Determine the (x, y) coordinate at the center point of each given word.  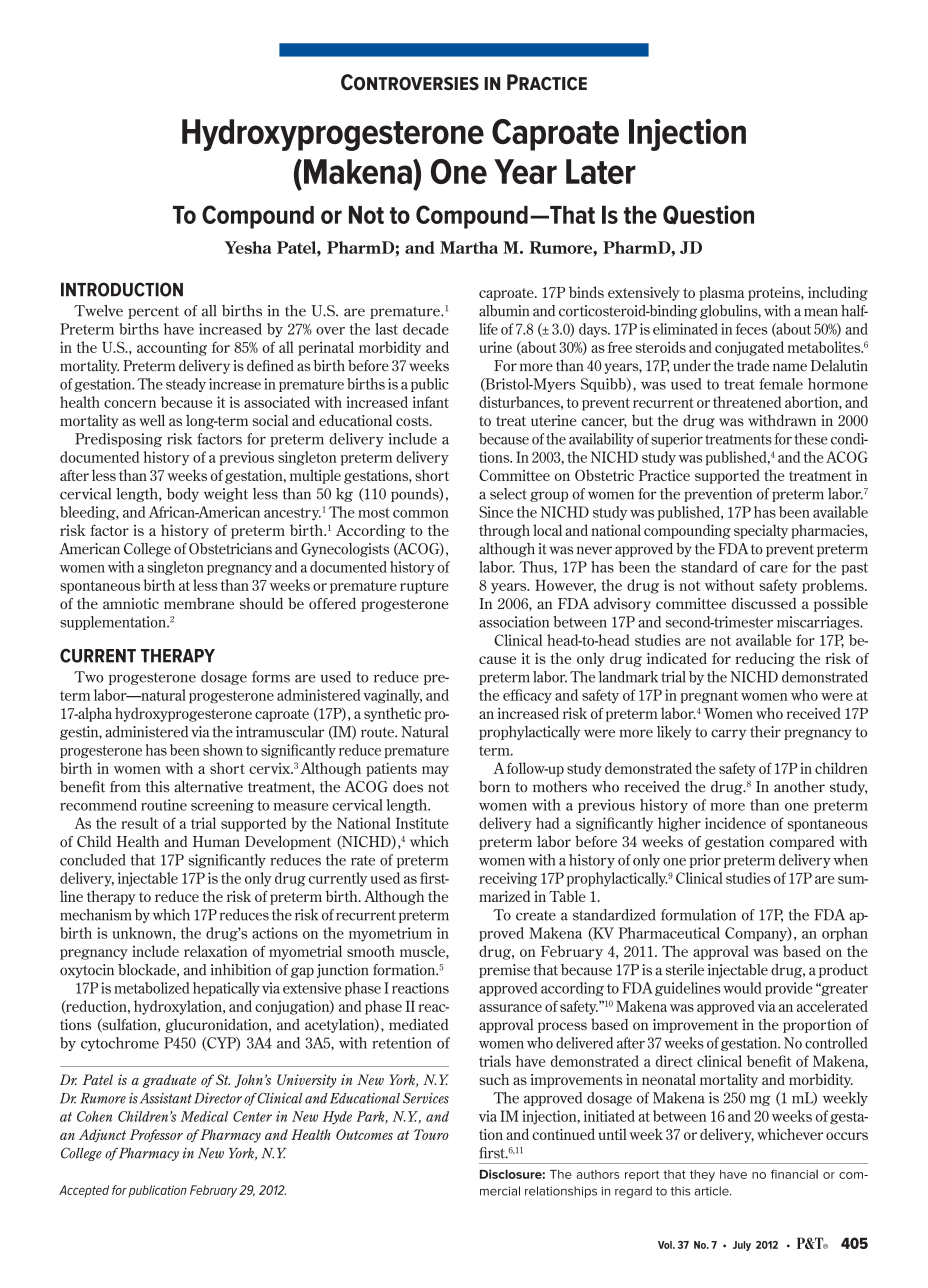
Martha (469, 247)
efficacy (527, 696)
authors (597, 1174)
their (765, 732)
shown (223, 750)
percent (153, 312)
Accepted (84, 1191)
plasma (721, 293)
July (742, 1246)
